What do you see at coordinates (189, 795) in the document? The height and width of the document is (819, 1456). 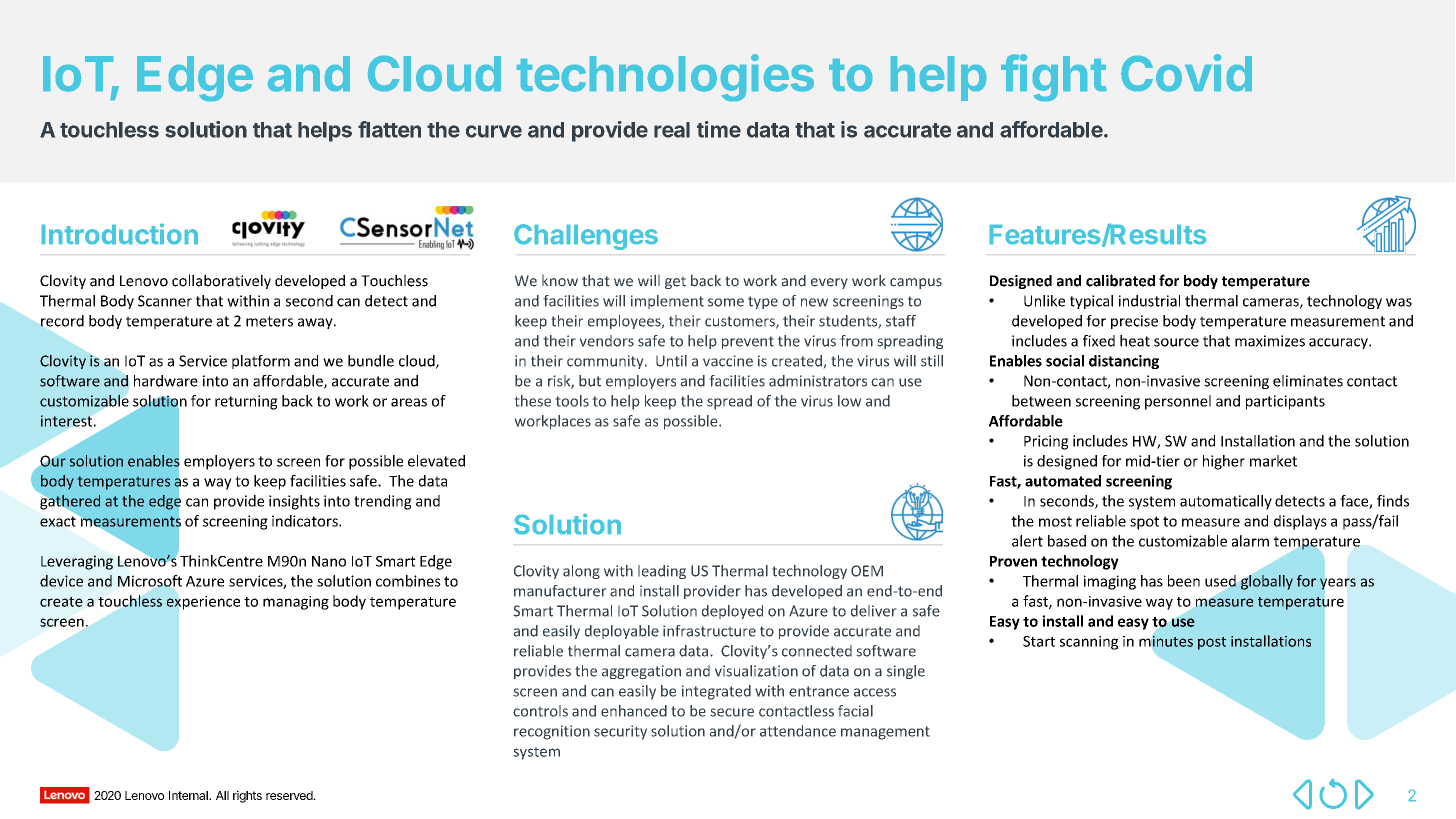 I see `Internal` at bounding box center [189, 795].
